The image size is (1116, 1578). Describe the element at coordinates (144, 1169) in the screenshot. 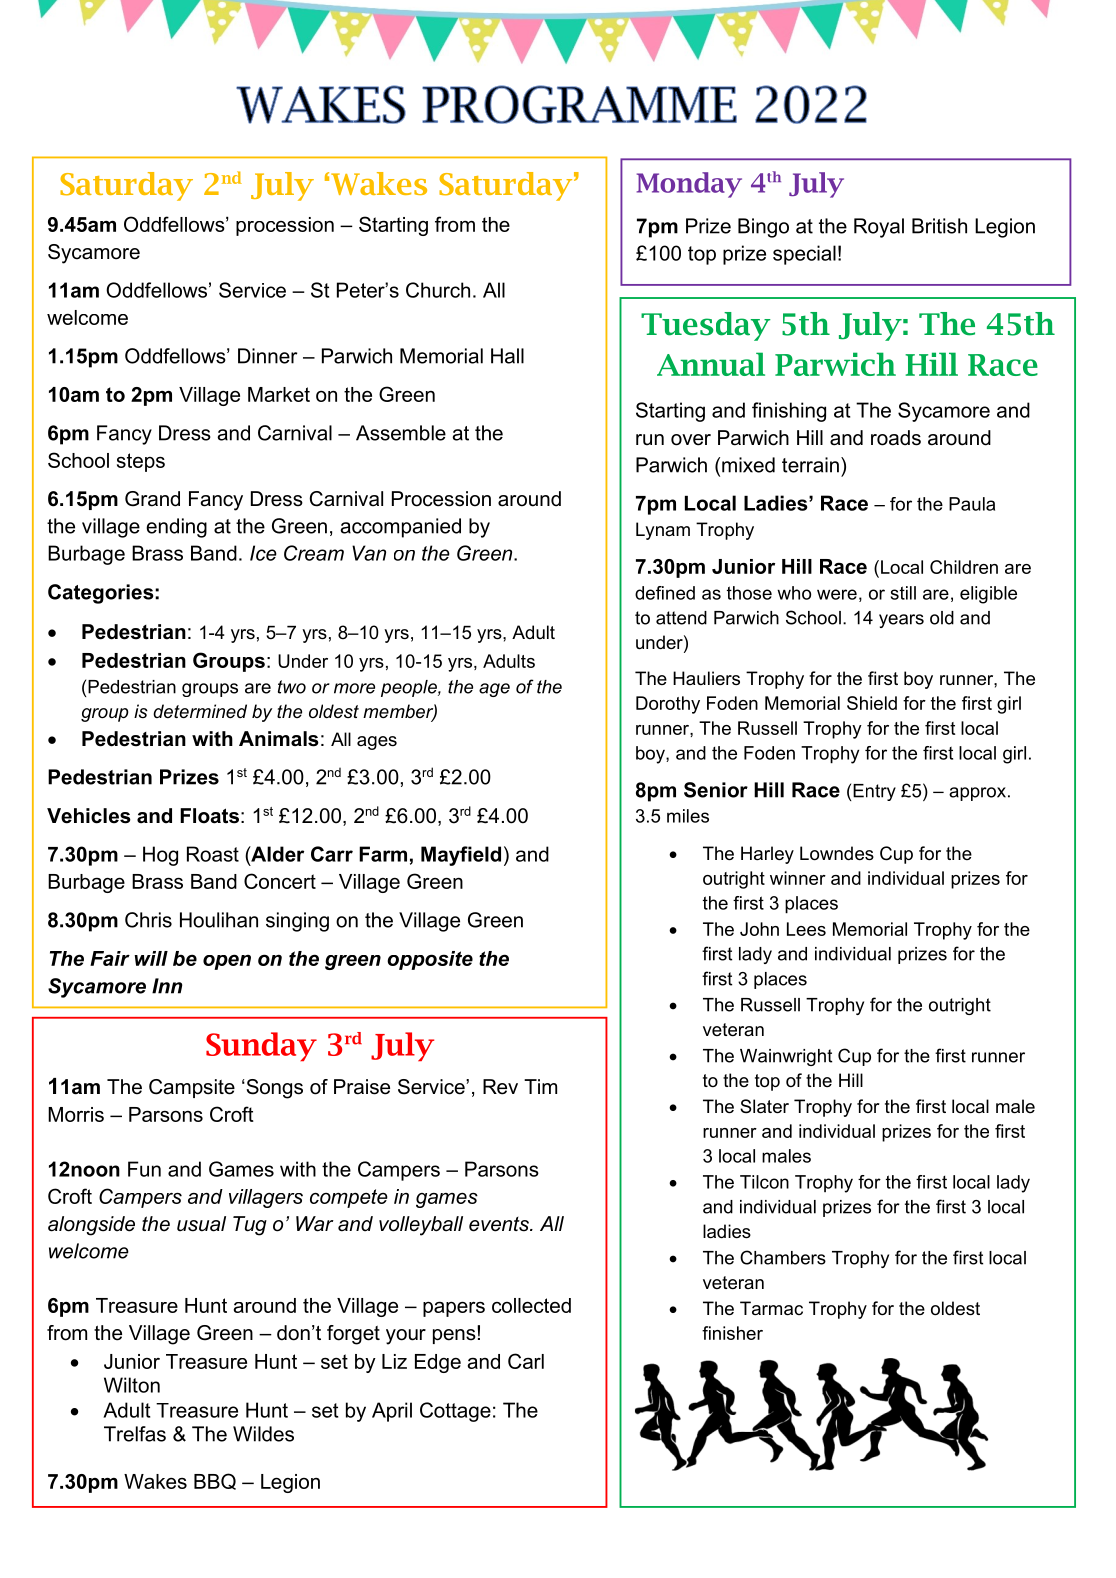

I see `Fun` at that location.
